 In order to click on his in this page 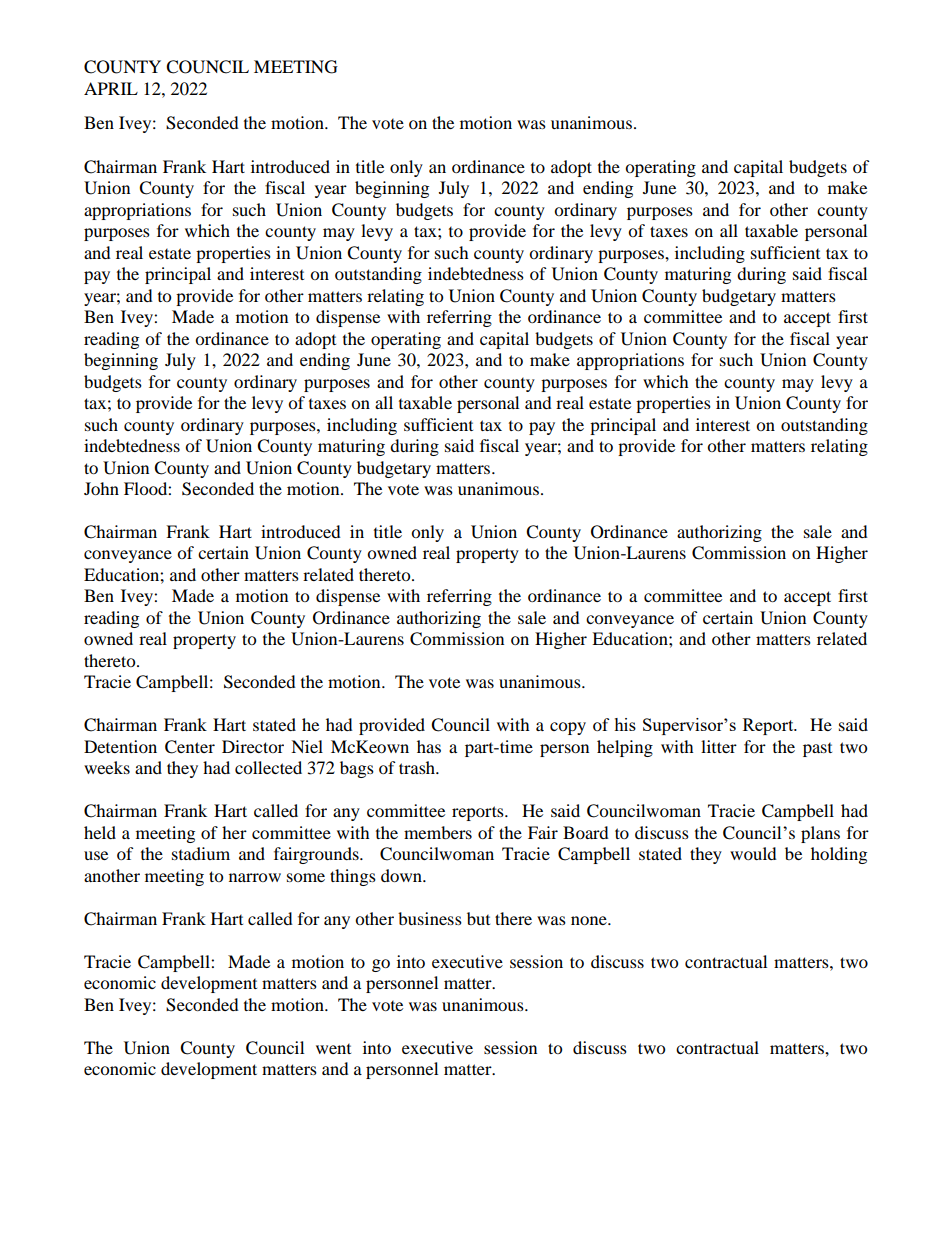, I will do `click(625, 724)`.
